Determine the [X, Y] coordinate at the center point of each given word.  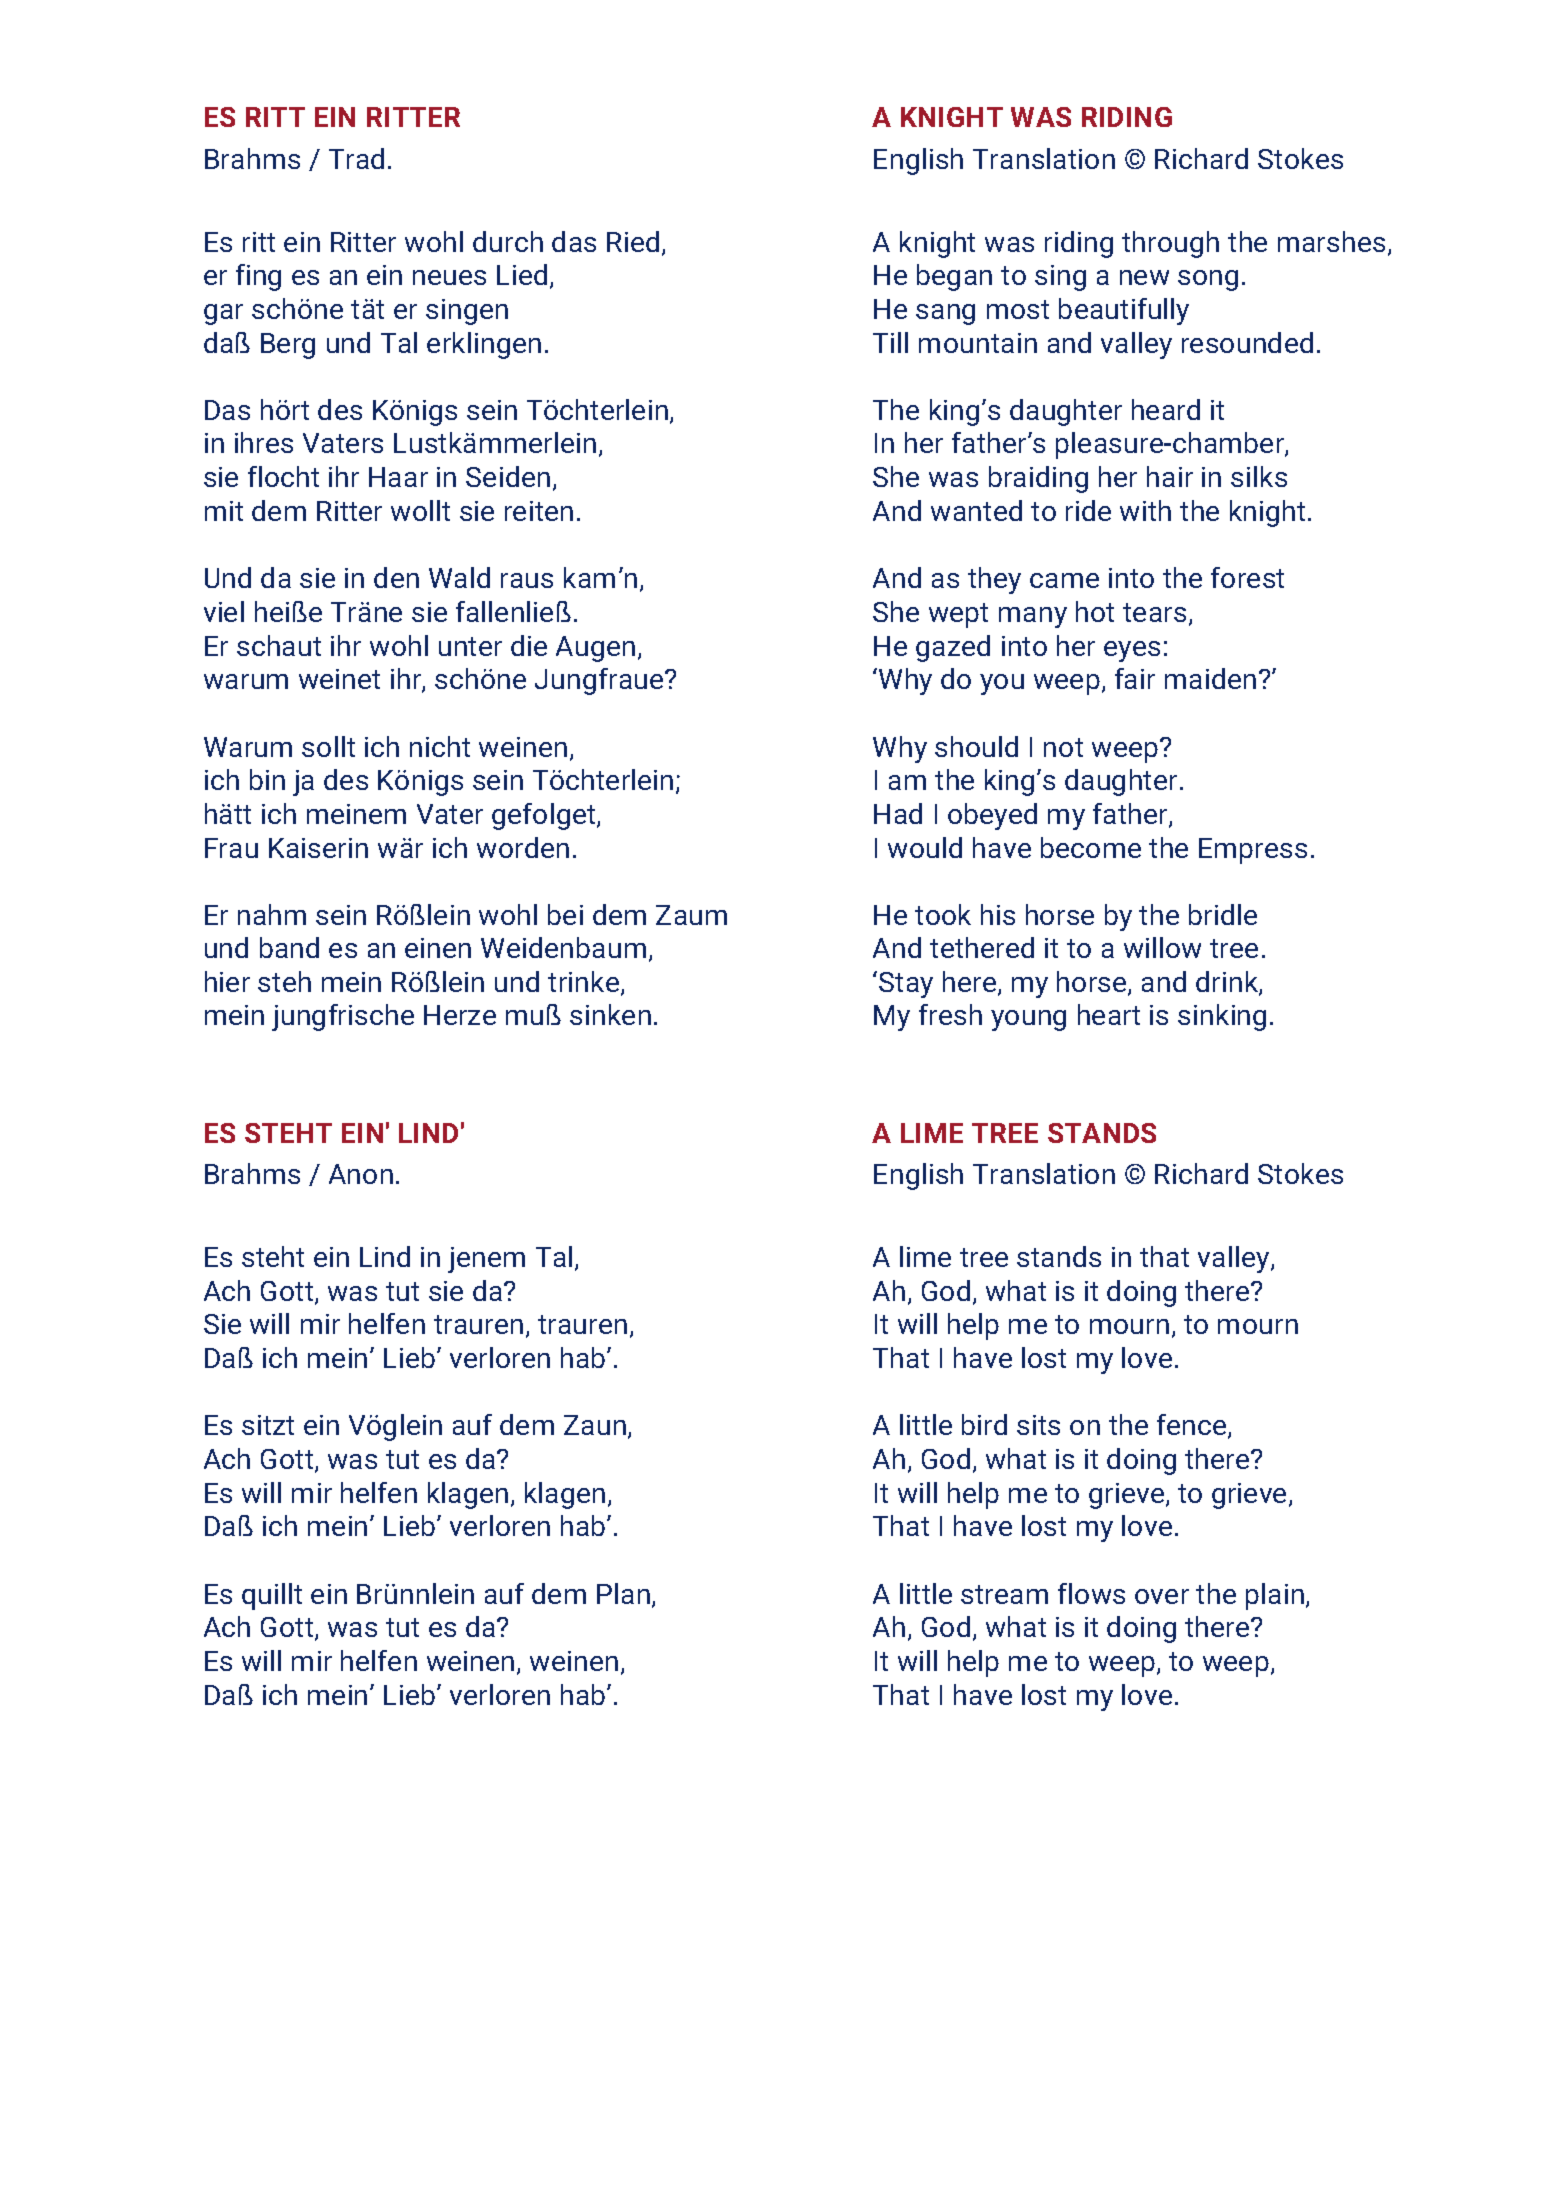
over [1162, 1596]
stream [1004, 1594]
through [1170, 244]
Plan [623, 1593]
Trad [356, 158]
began [954, 277]
